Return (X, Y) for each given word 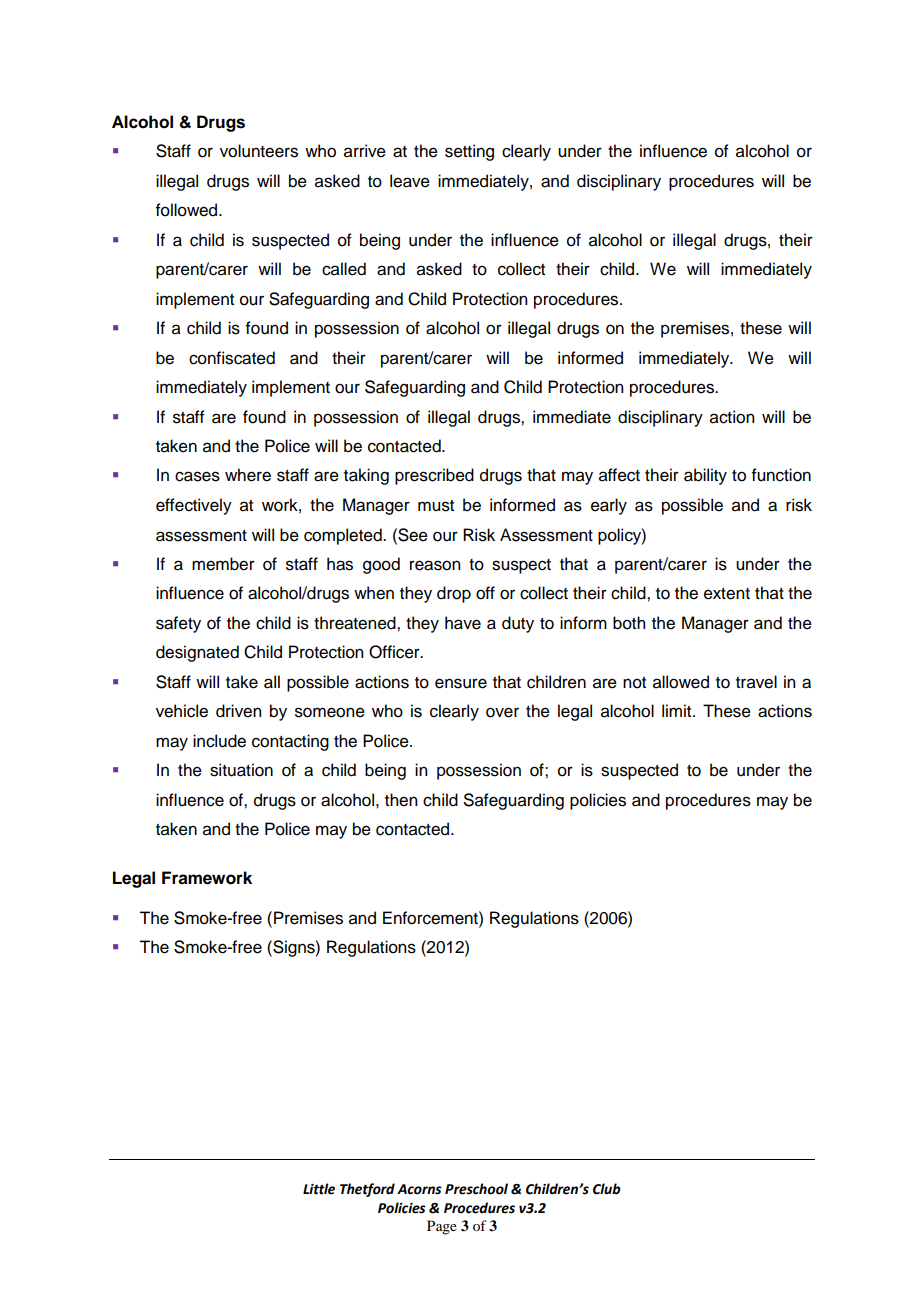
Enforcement (431, 918)
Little (319, 1189)
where (248, 475)
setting (469, 152)
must (436, 506)
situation (241, 770)
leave (410, 181)
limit (678, 710)
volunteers (259, 151)
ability (705, 476)
